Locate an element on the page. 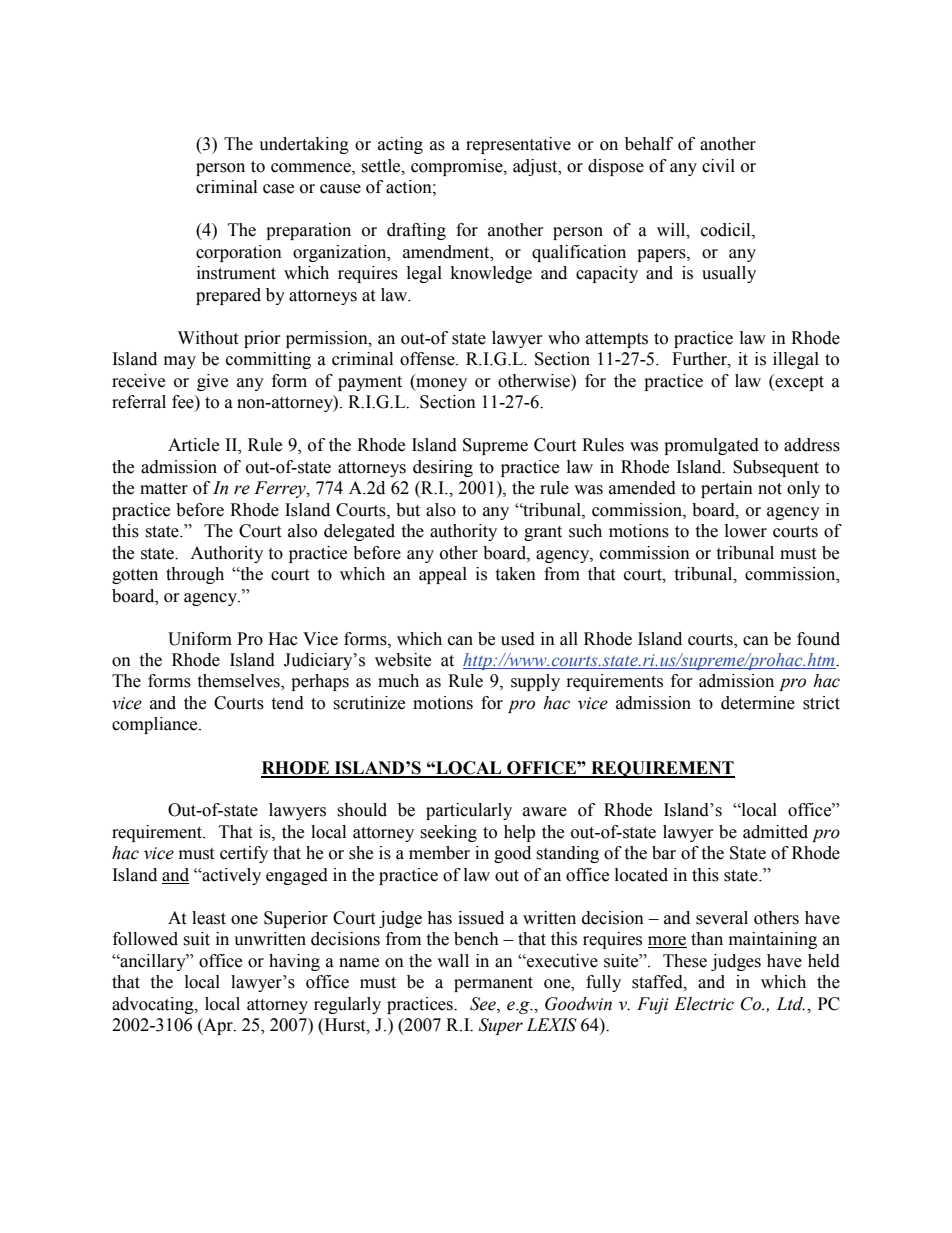  Electric is located at coordinates (704, 1004).
